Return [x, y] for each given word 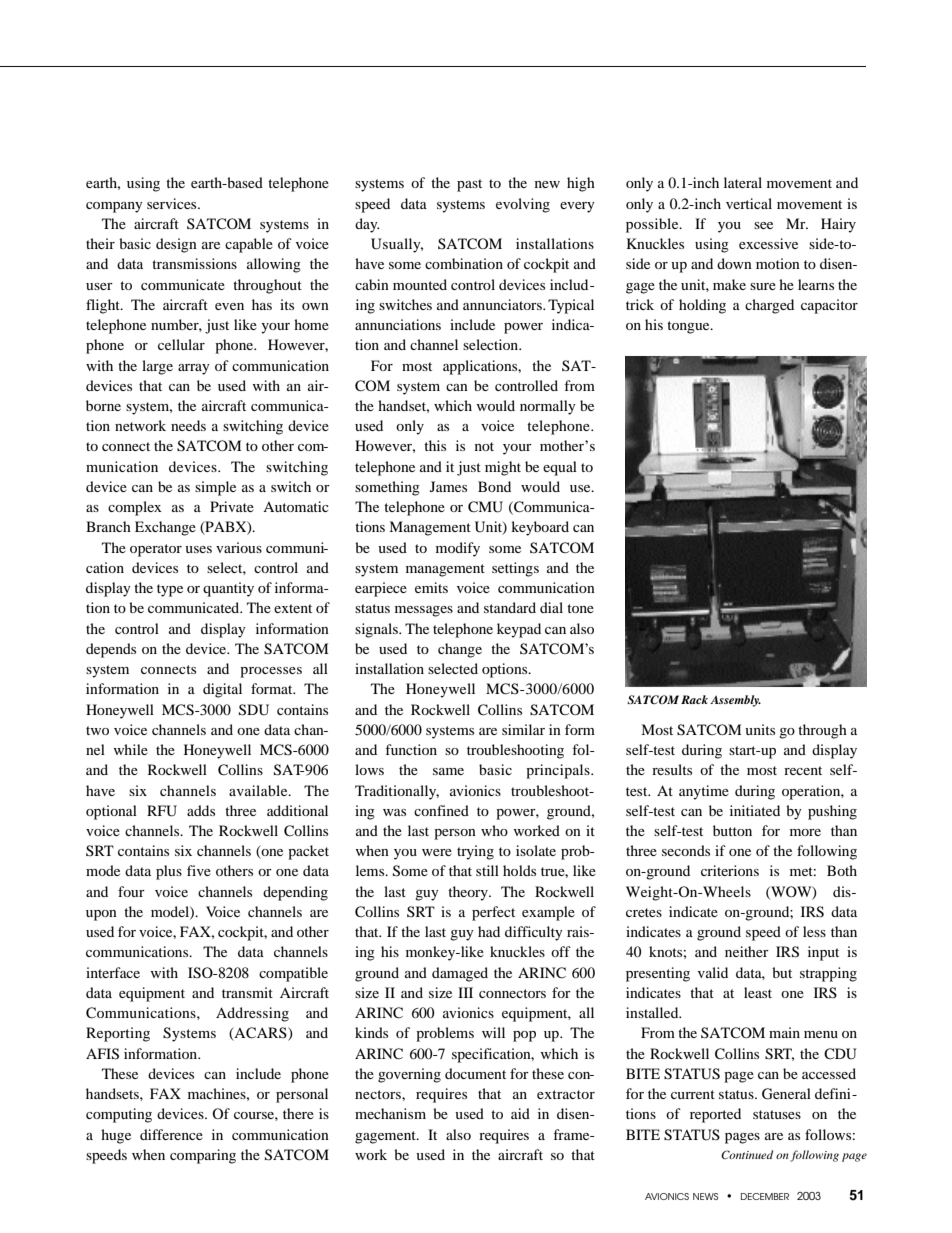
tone [580, 608]
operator [156, 550]
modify [458, 549]
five [199, 870]
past [469, 185]
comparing [203, 1156]
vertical [749, 203]
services [173, 203]
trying [475, 852]
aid [520, 1113]
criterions [730, 870]
